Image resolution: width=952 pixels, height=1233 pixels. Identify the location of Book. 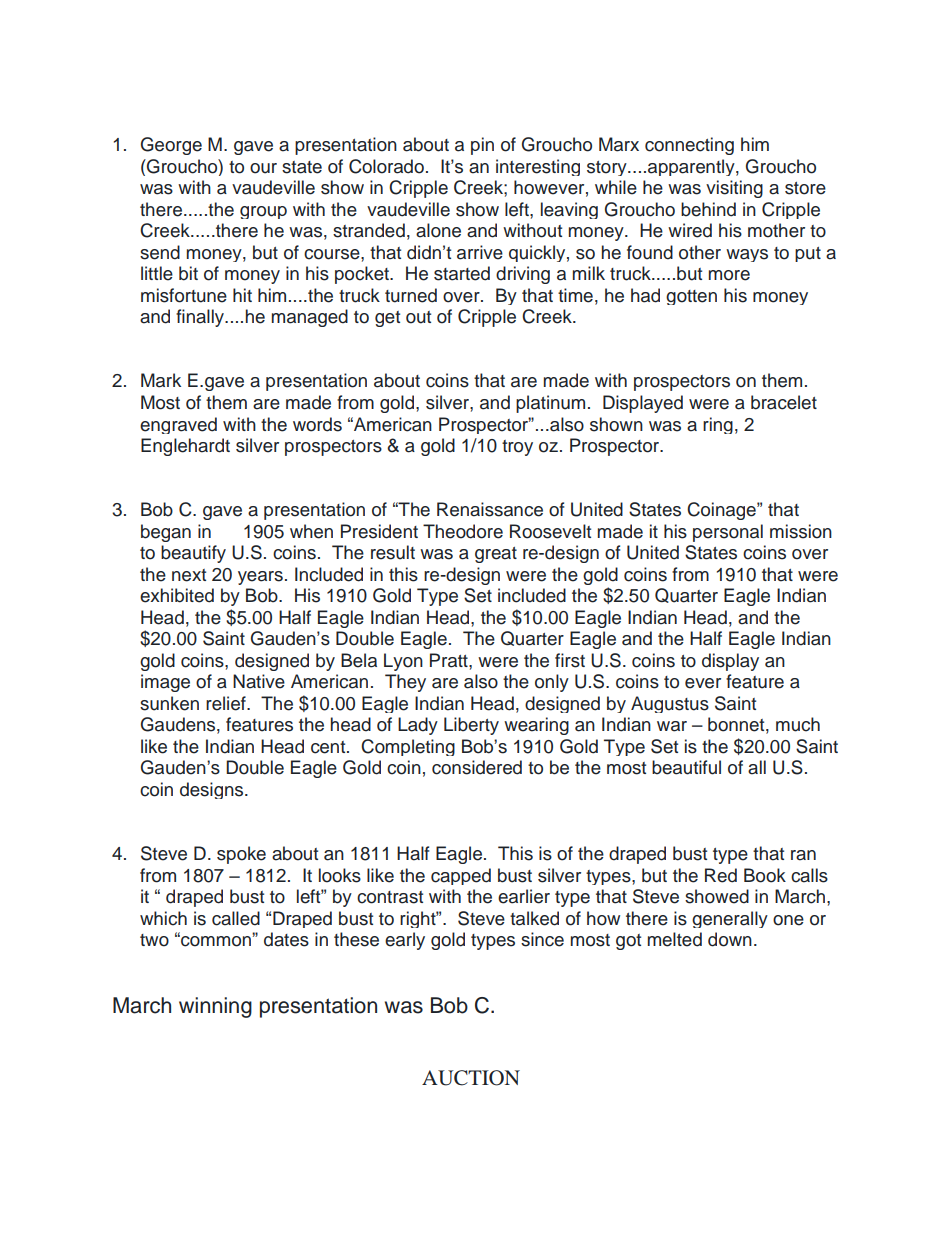
(765, 875).
